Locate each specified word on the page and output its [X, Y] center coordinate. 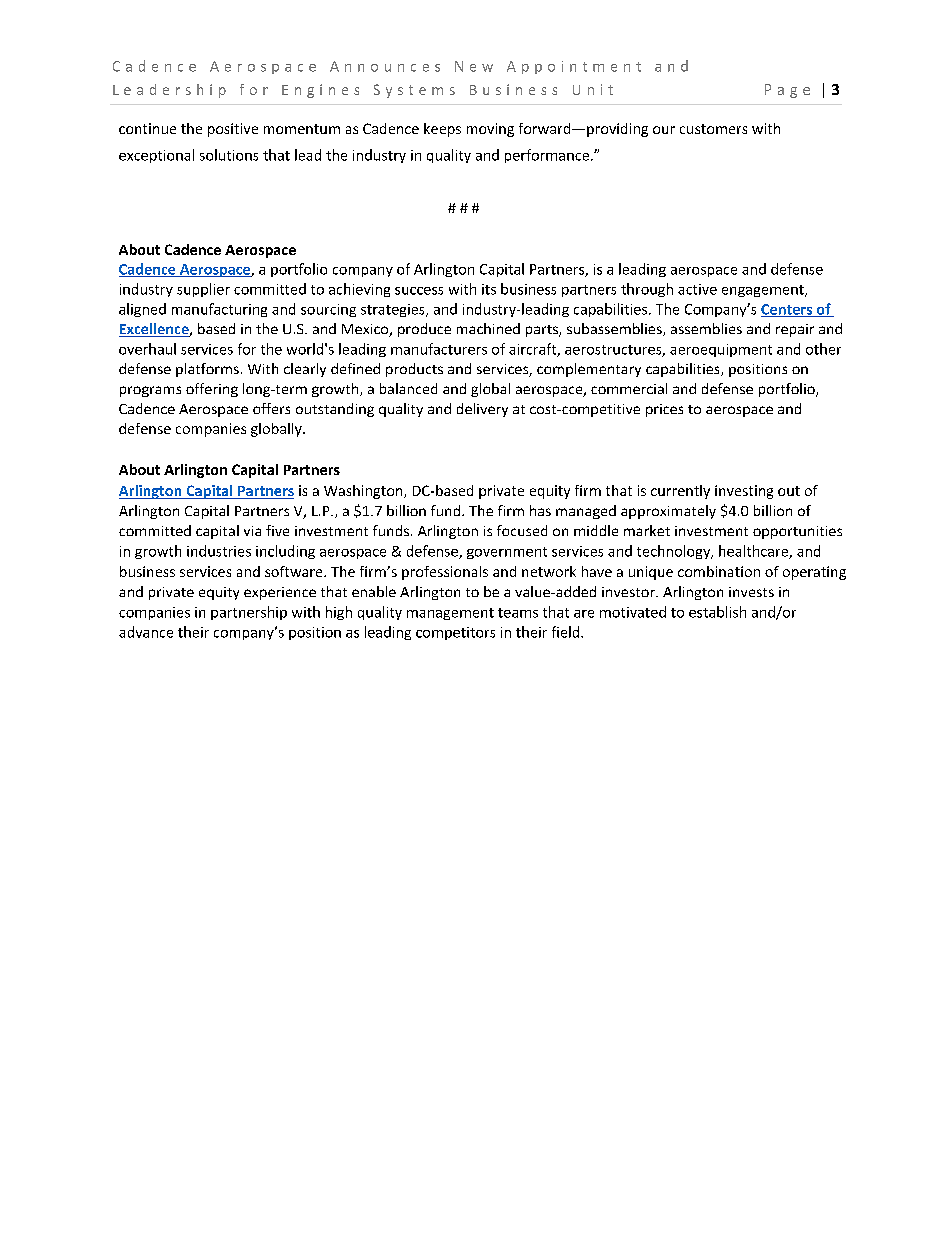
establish [717, 612]
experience [280, 593]
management [450, 614]
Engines [320, 91]
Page [787, 91]
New [474, 66]
